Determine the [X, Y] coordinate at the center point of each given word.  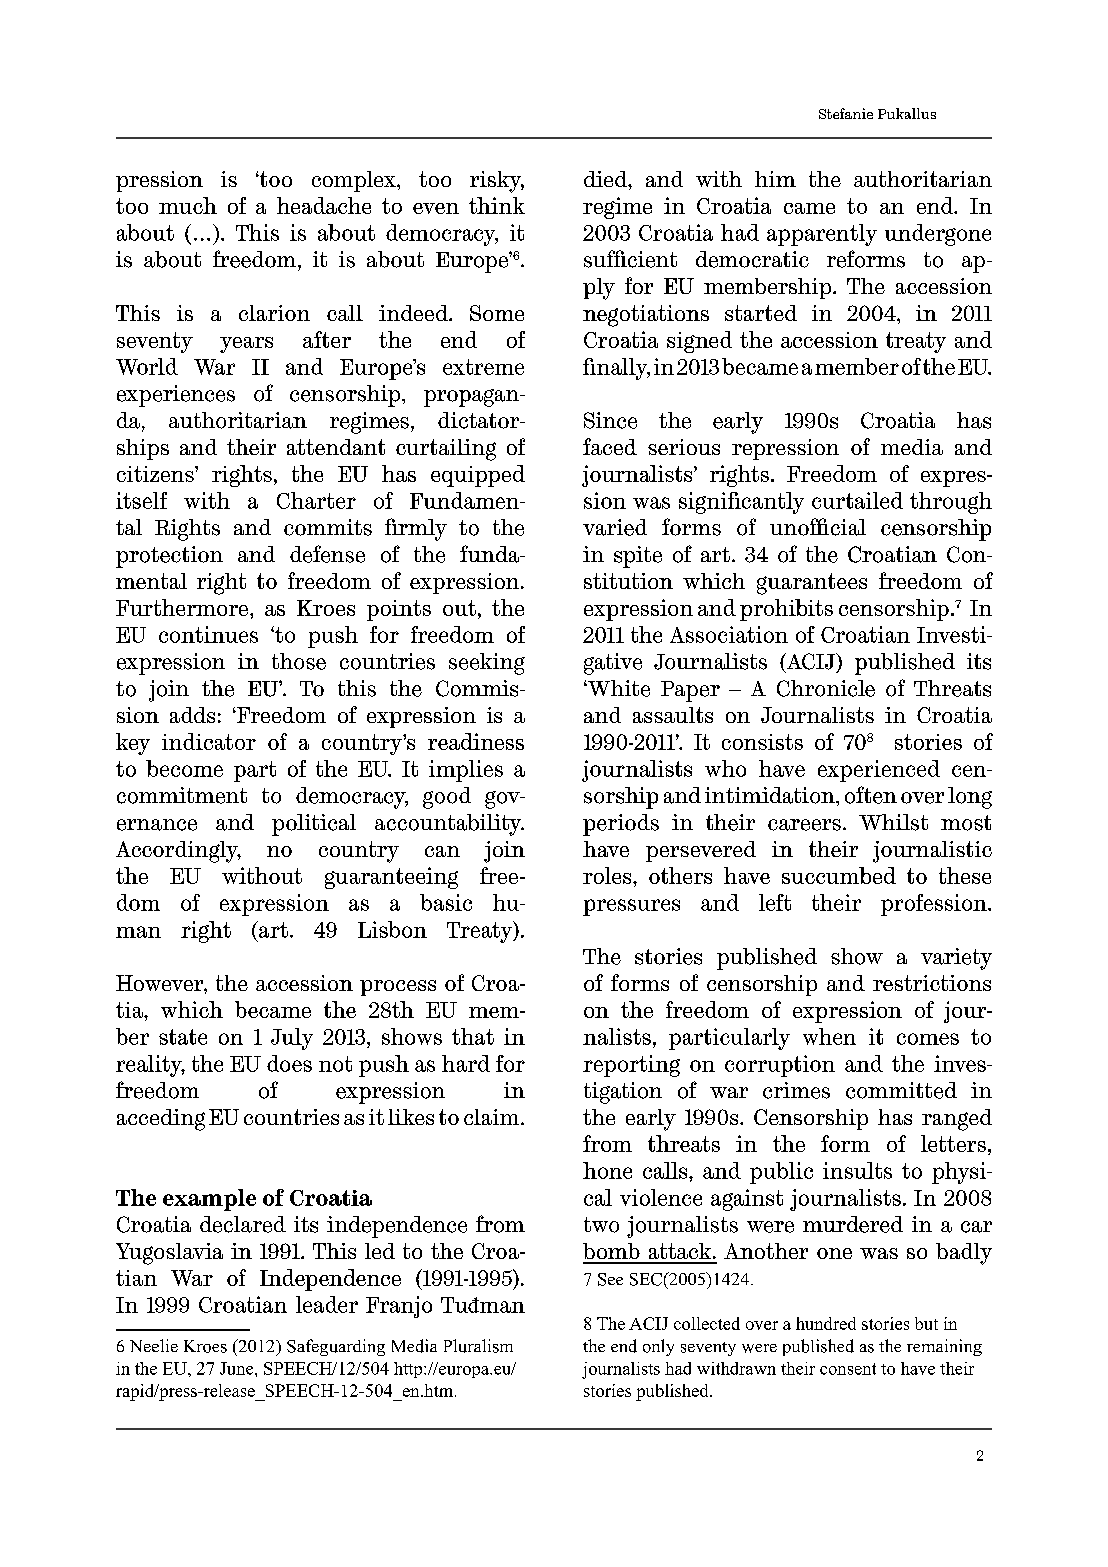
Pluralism [478, 1346]
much [188, 205]
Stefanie [846, 113]
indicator [209, 741]
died [606, 179]
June [238, 1368]
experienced [879, 771]
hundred [826, 1323]
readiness [476, 741]
